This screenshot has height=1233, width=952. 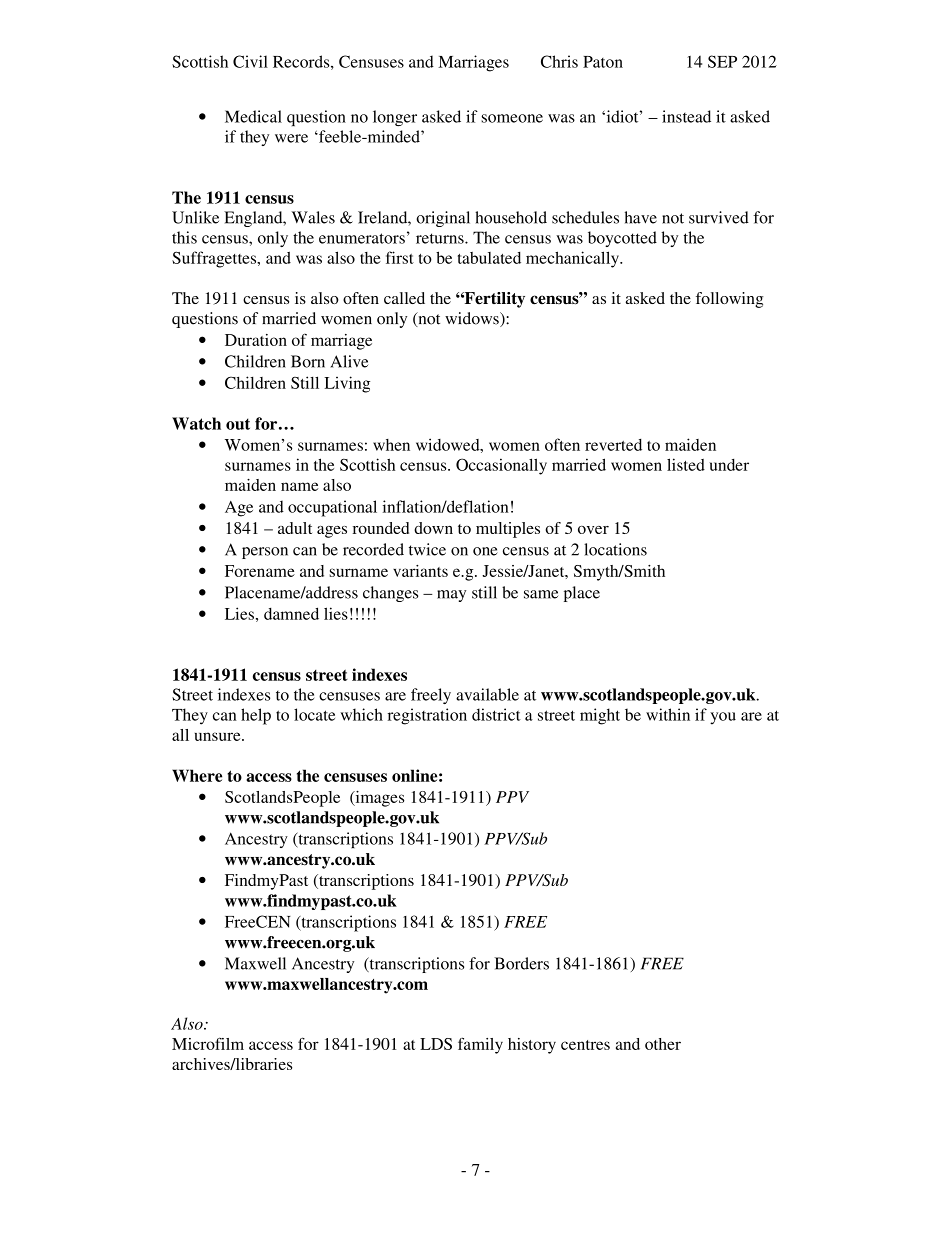 What do you see at coordinates (686, 116) in the screenshot?
I see `instead` at bounding box center [686, 116].
